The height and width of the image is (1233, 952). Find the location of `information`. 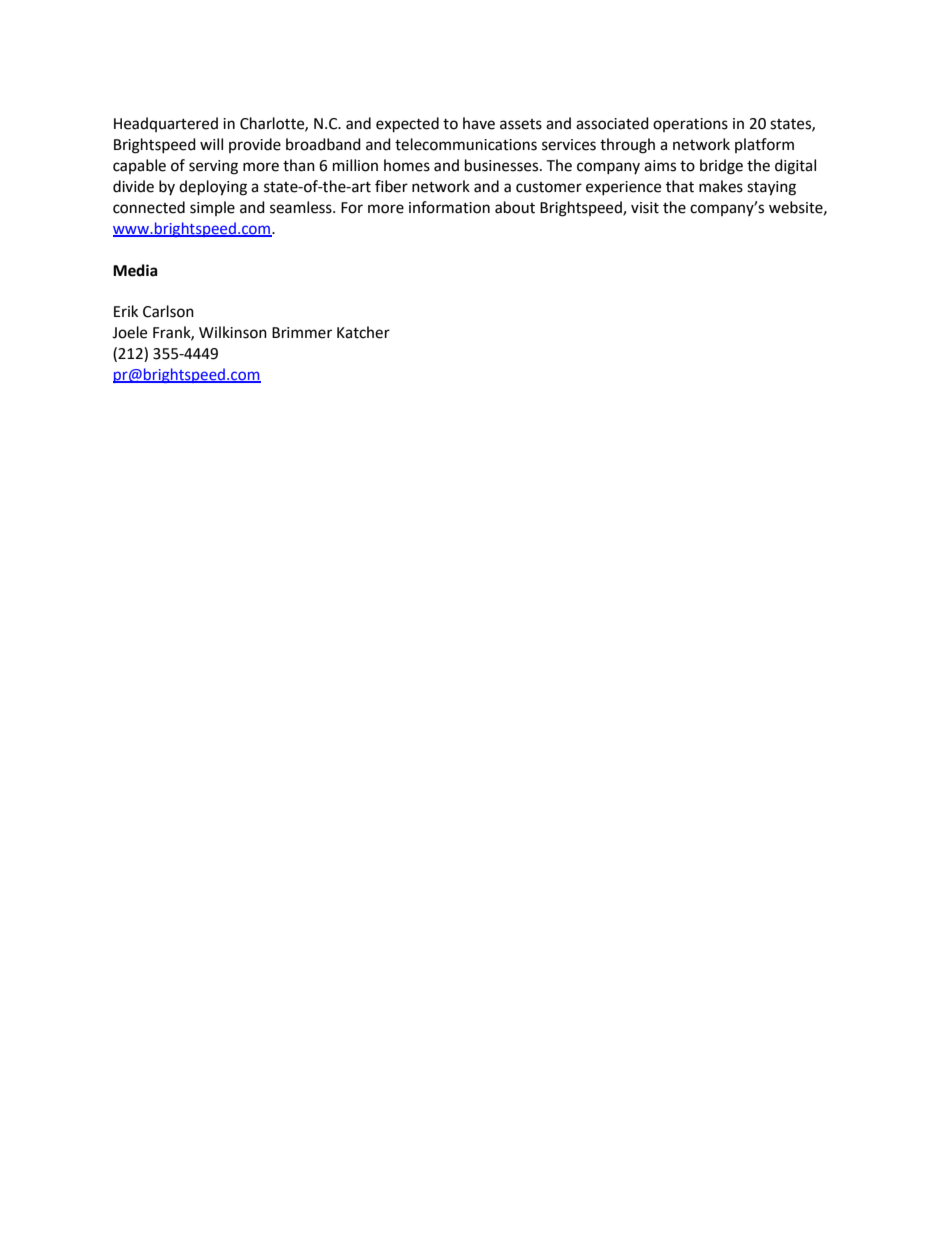

information is located at coordinates (449, 207).
